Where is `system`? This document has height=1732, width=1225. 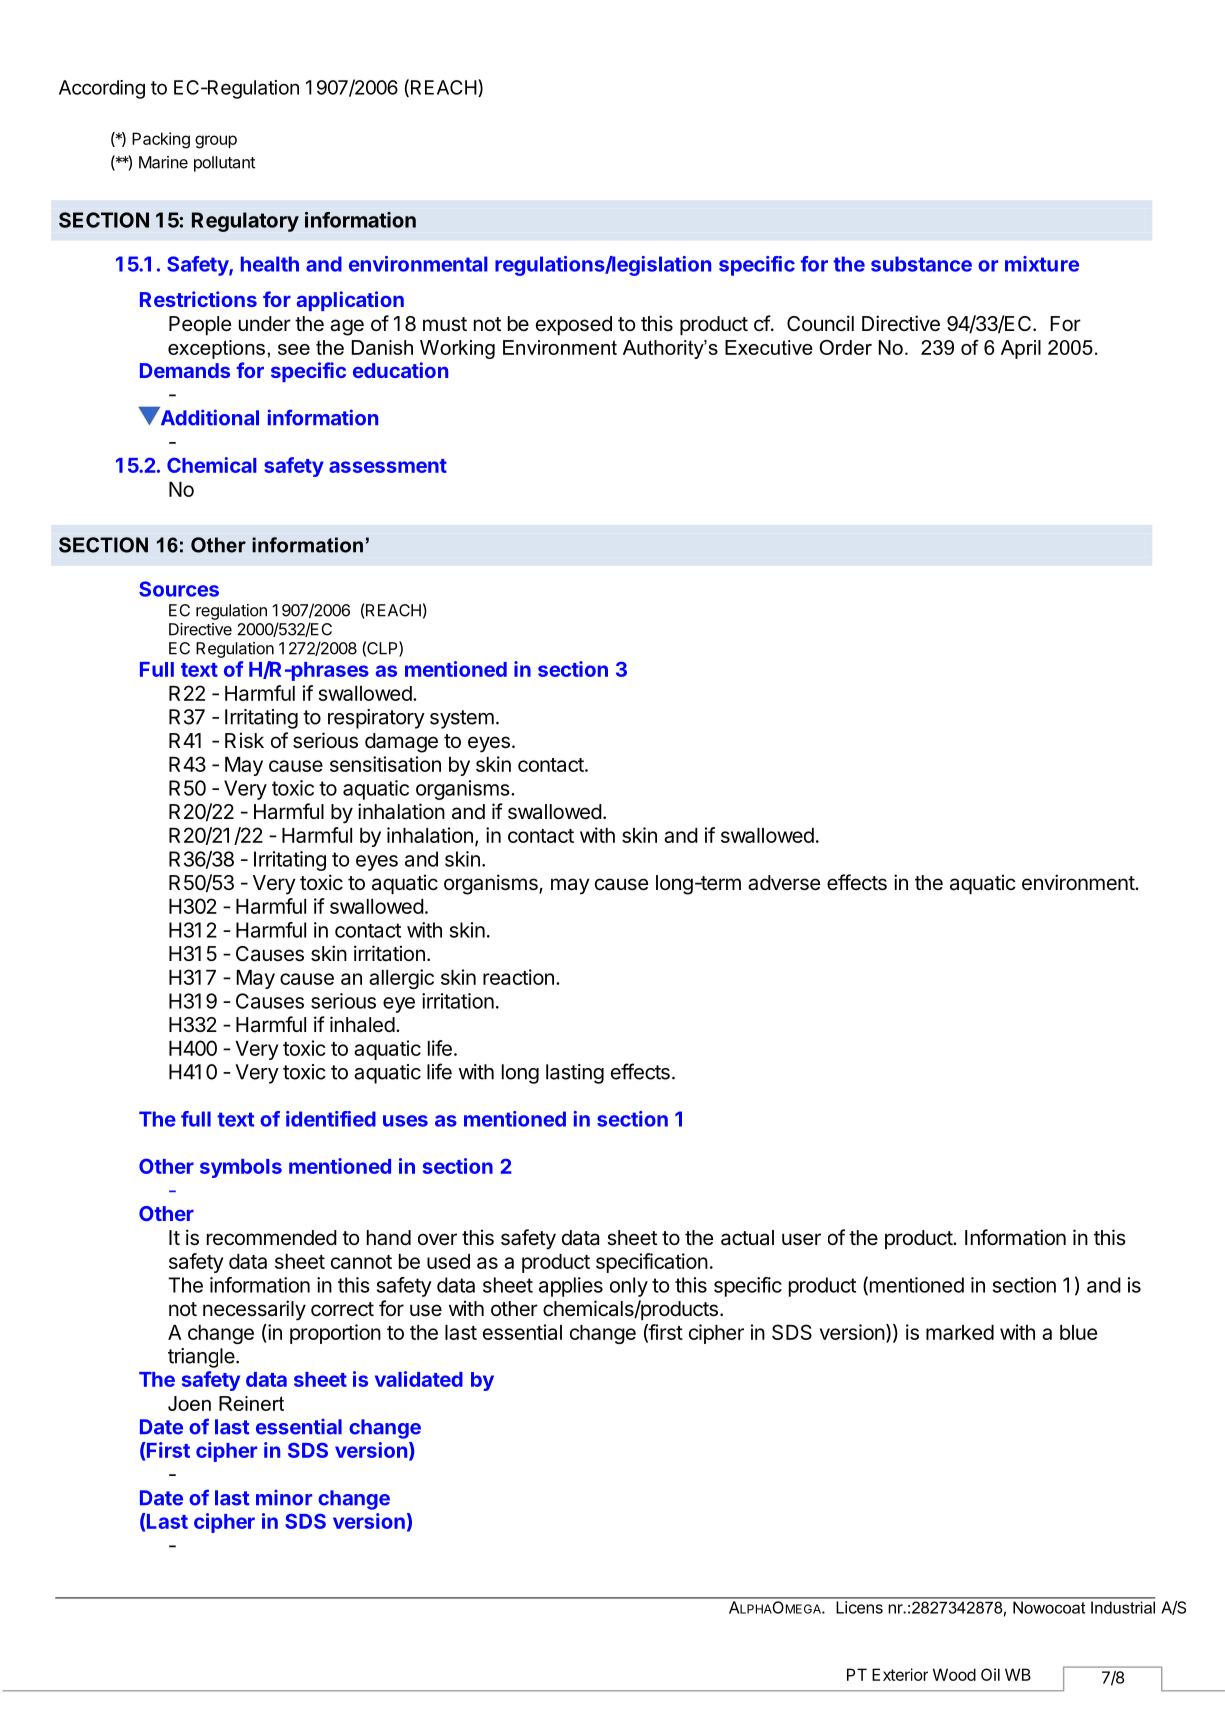 system is located at coordinates (462, 719).
